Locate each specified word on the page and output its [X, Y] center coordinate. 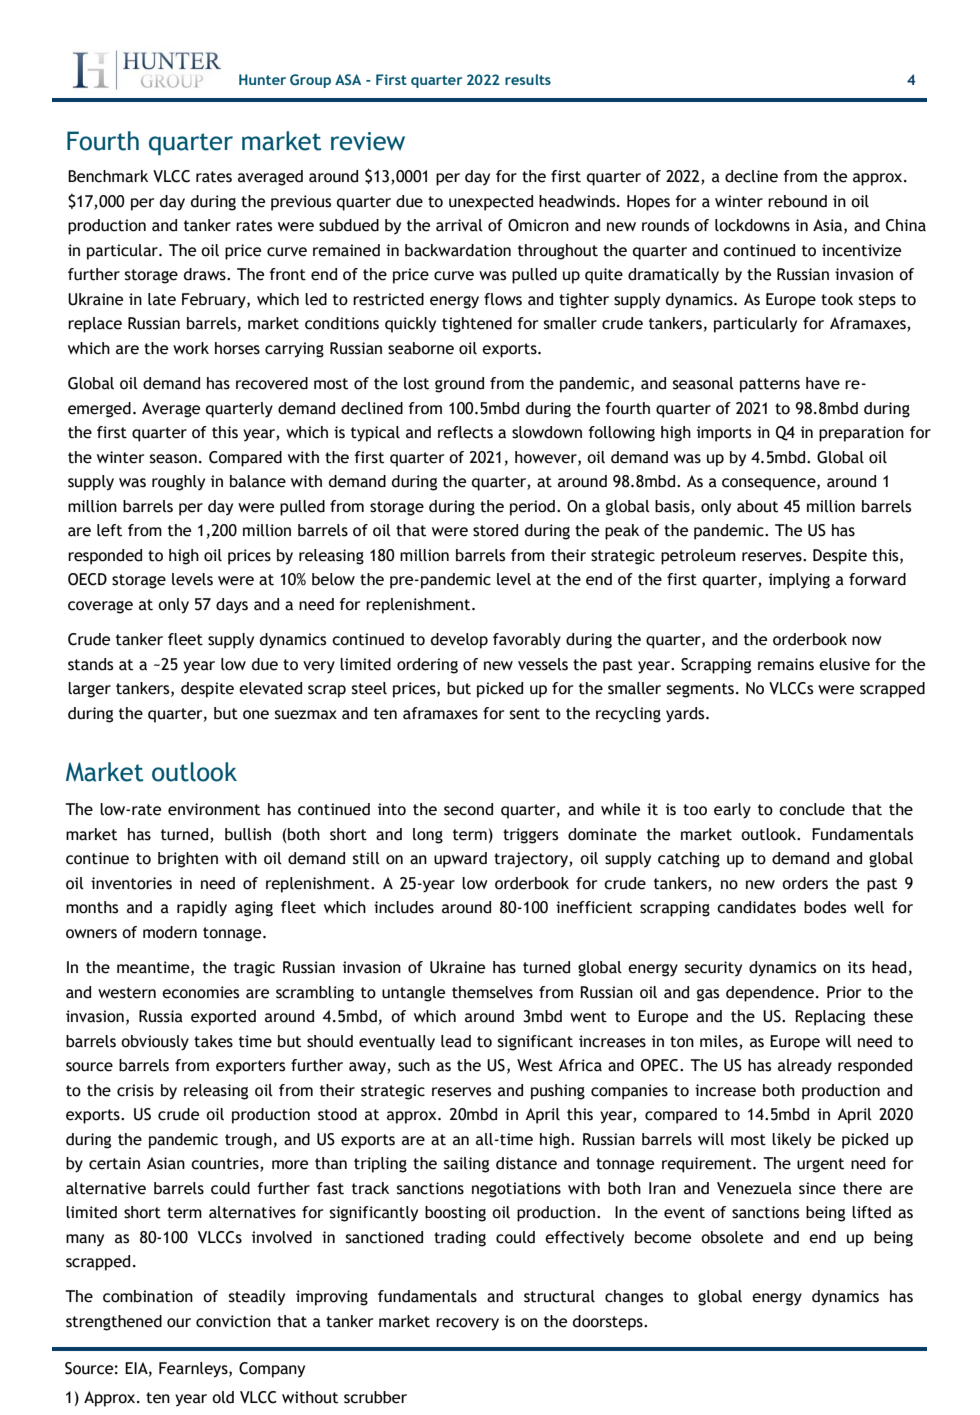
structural [559, 1296]
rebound [797, 201]
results [528, 79]
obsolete [732, 1237]
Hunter [262, 79]
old [223, 1397]
